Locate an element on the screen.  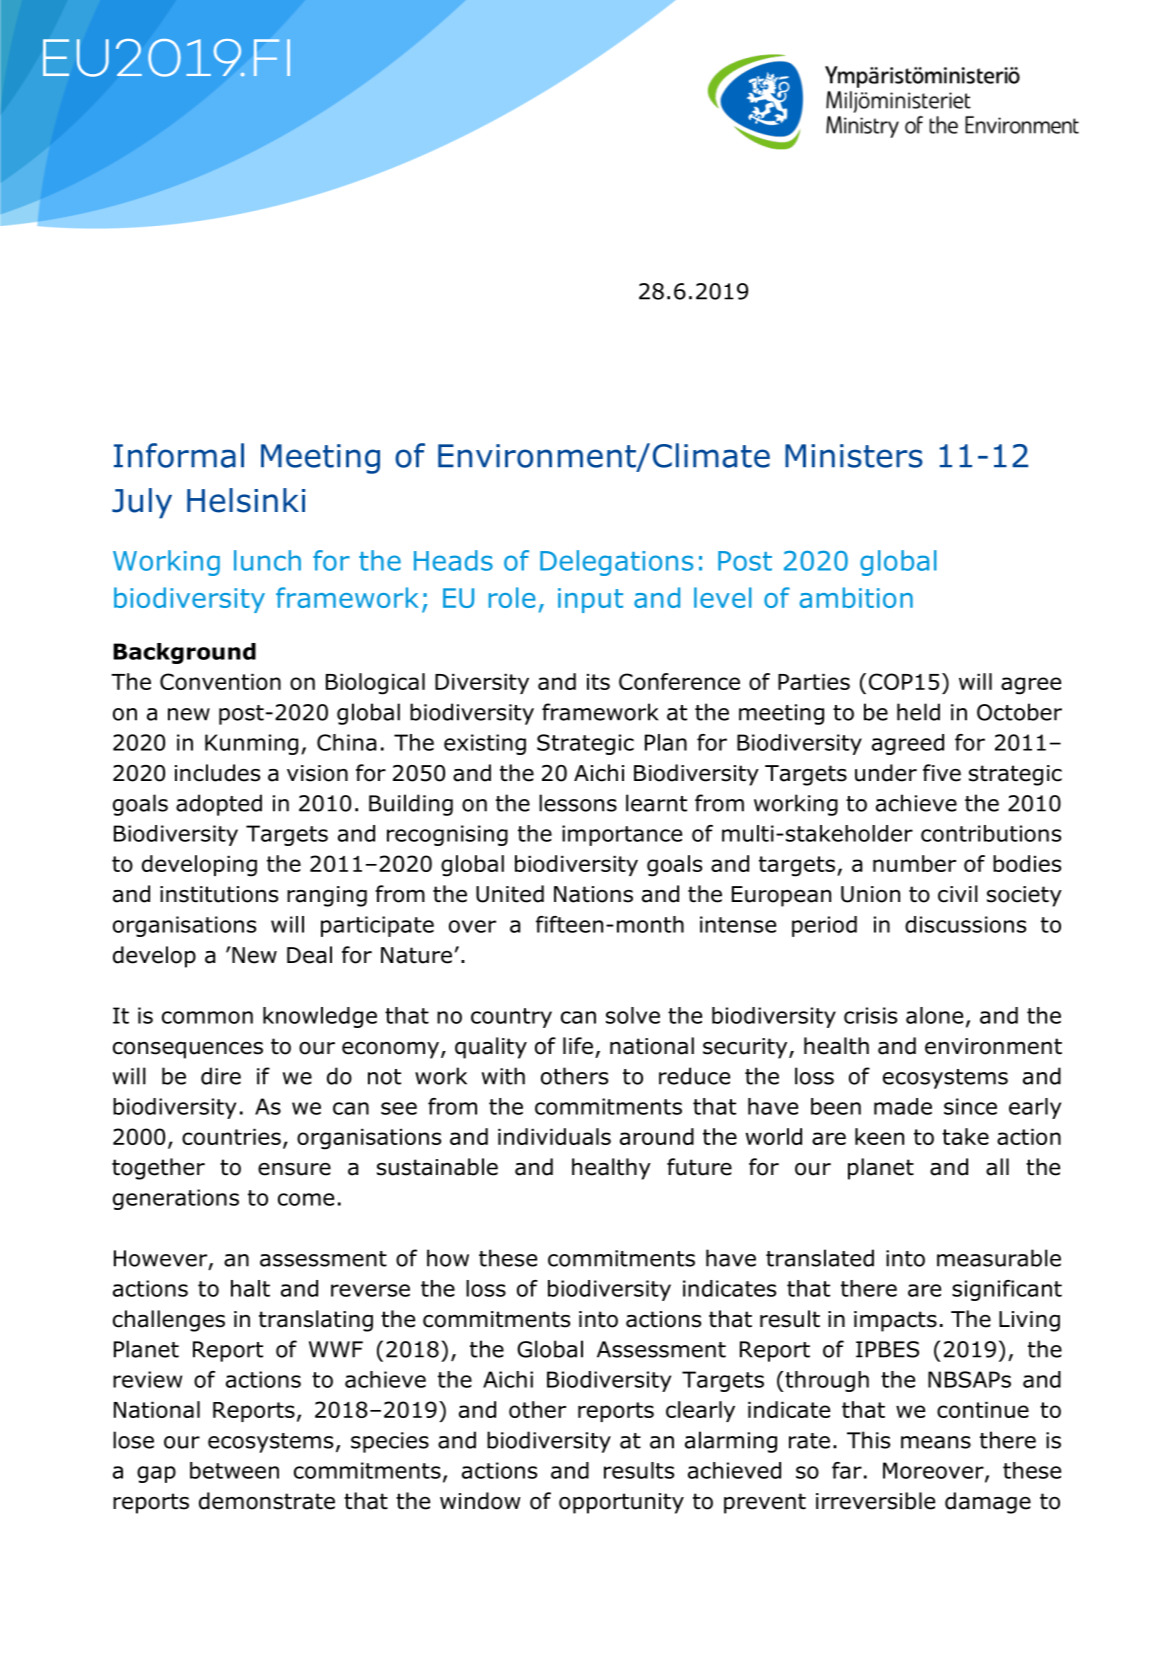
Helsinki is located at coordinates (246, 500).
